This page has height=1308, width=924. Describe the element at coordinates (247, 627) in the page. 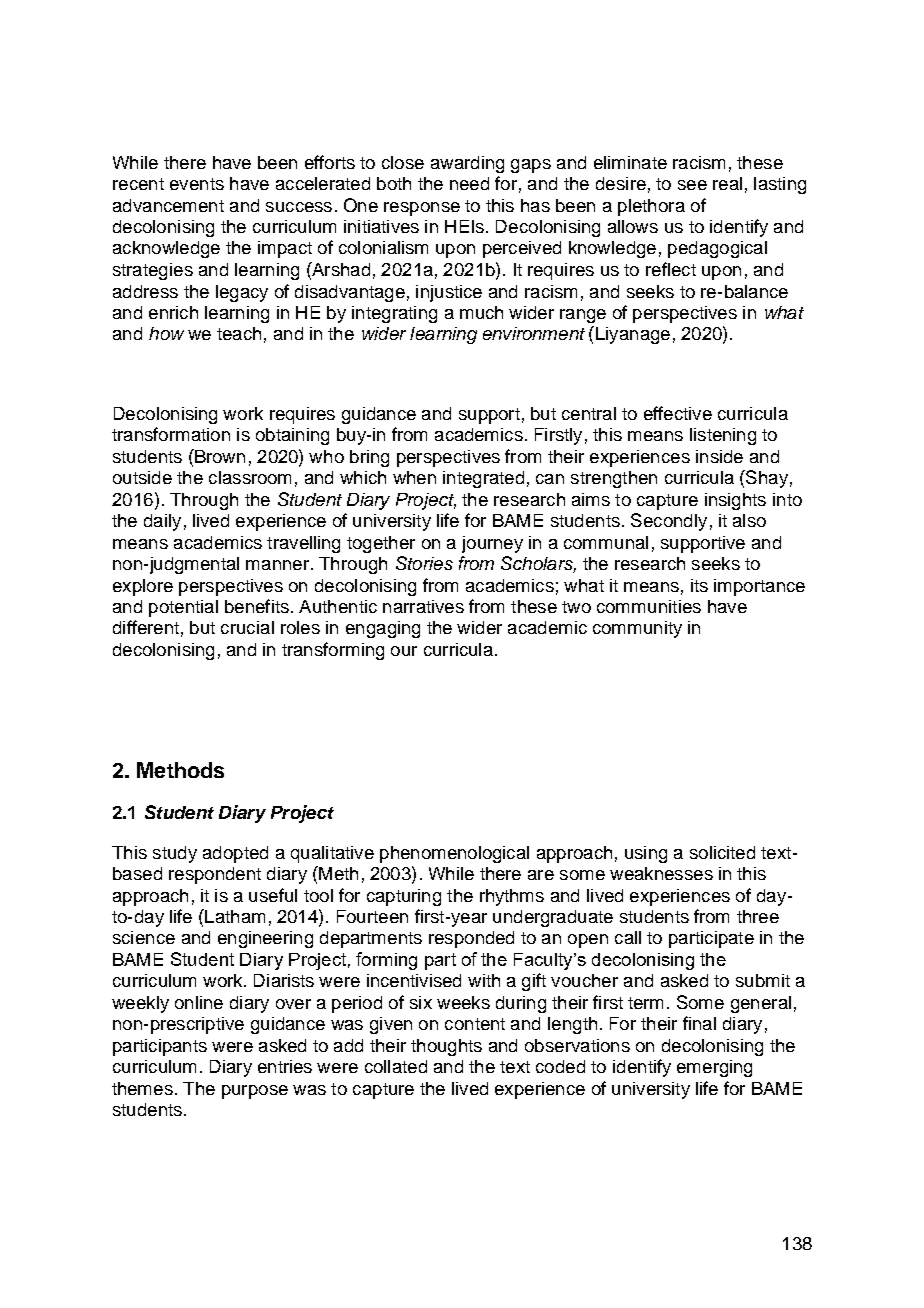

I see `crucial` at that location.
